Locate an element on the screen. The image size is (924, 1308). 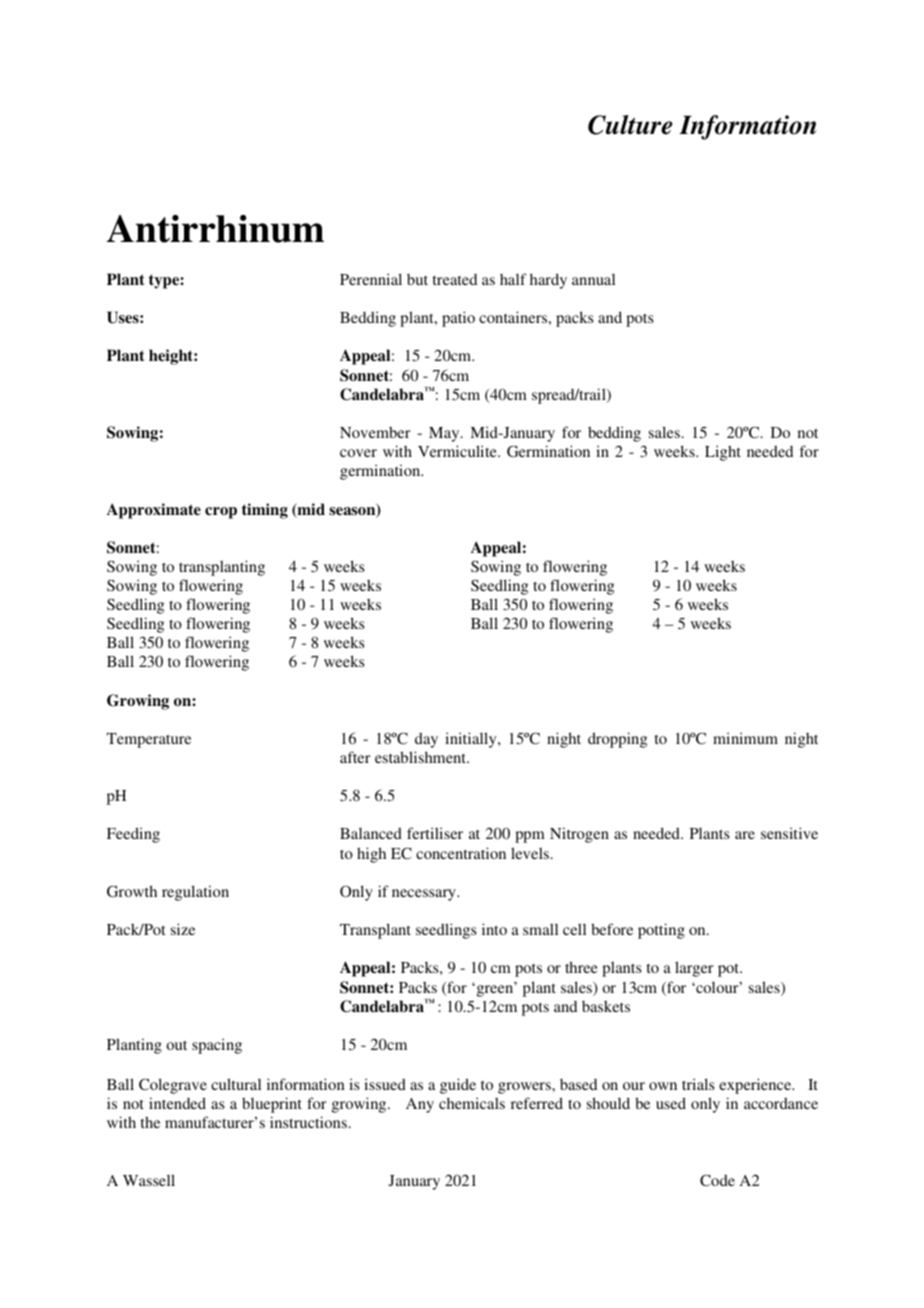
fertiliser is located at coordinates (435, 833).
